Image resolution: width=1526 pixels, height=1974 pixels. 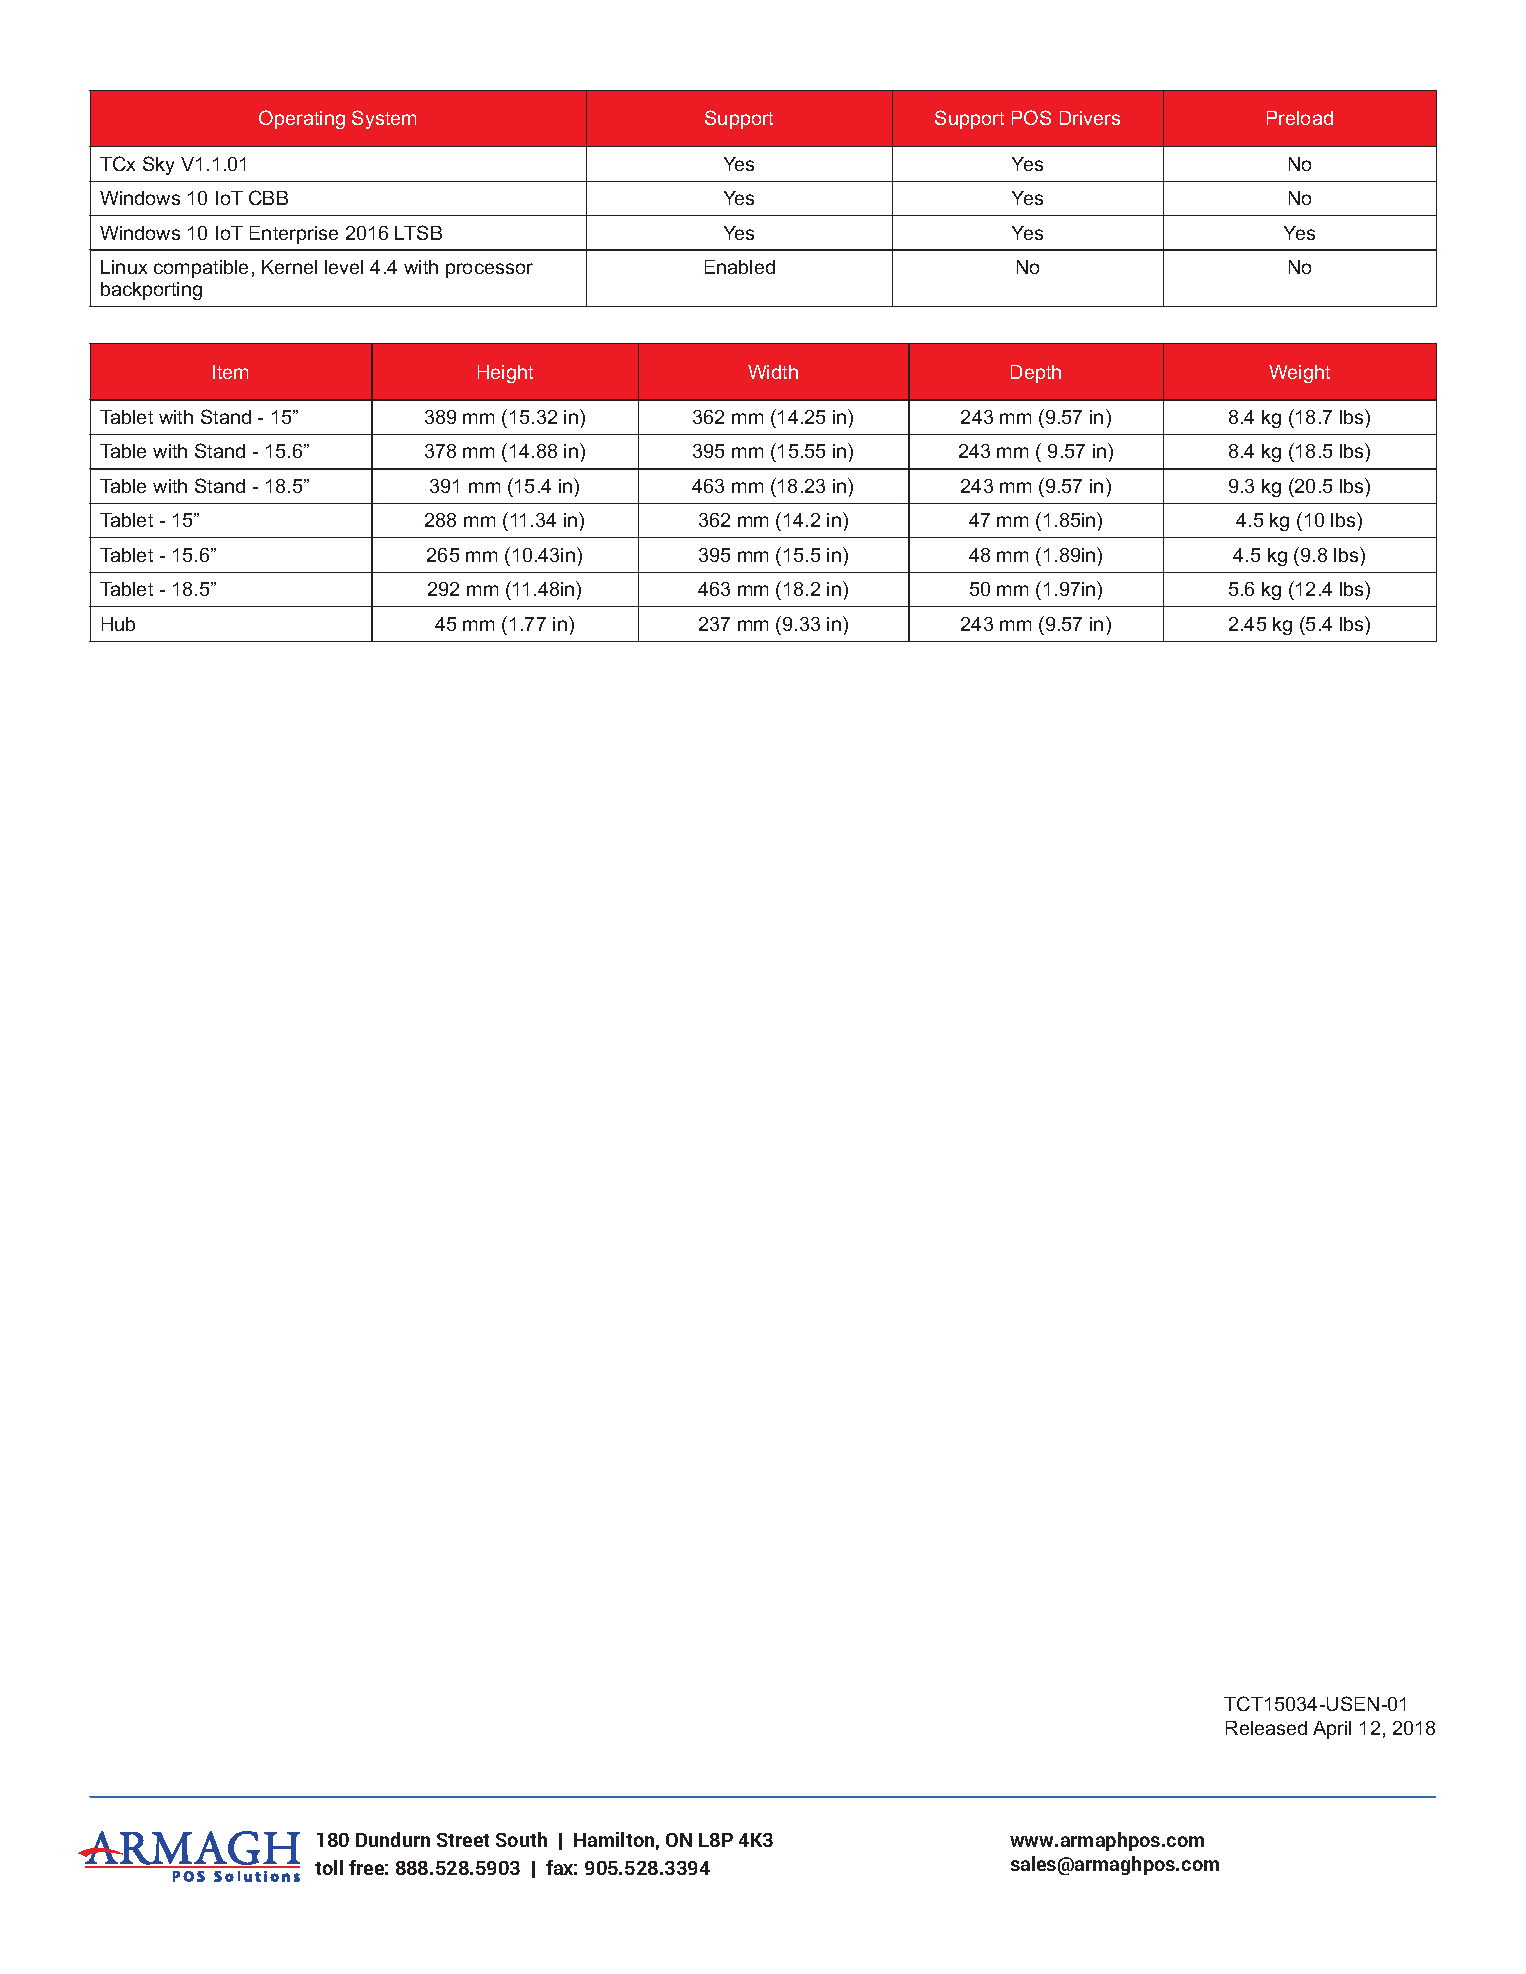 What do you see at coordinates (1299, 374) in the document?
I see `Weight` at bounding box center [1299, 374].
